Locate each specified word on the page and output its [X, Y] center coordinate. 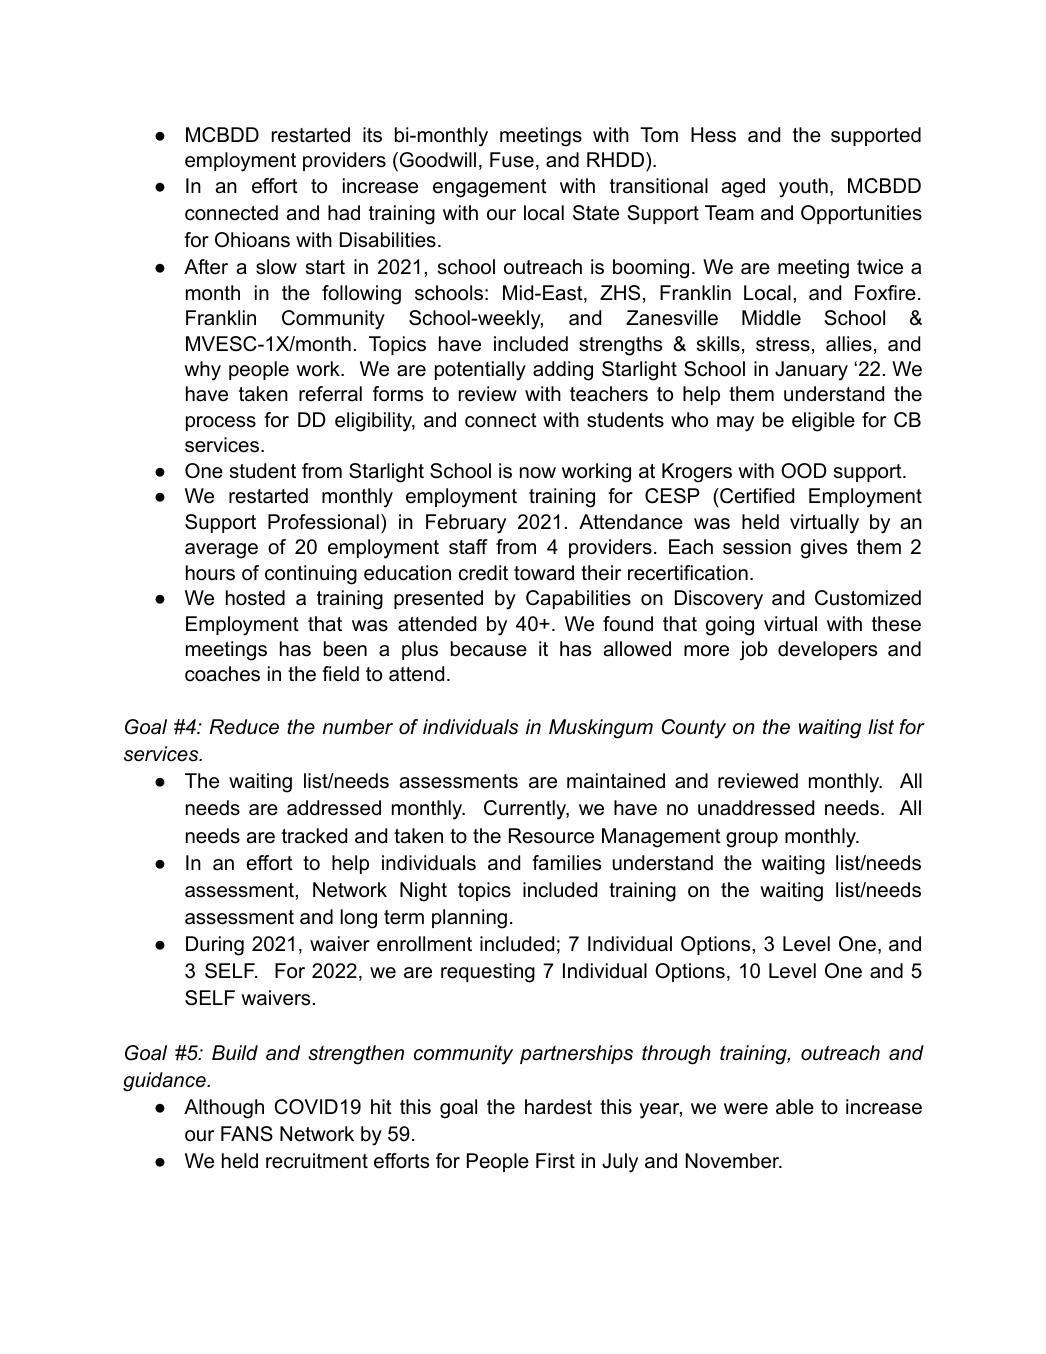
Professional [323, 522]
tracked [314, 836]
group [752, 840]
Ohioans [252, 240]
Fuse [512, 160]
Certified [756, 496]
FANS [247, 1134]
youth [803, 188]
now [538, 473]
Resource [551, 836]
